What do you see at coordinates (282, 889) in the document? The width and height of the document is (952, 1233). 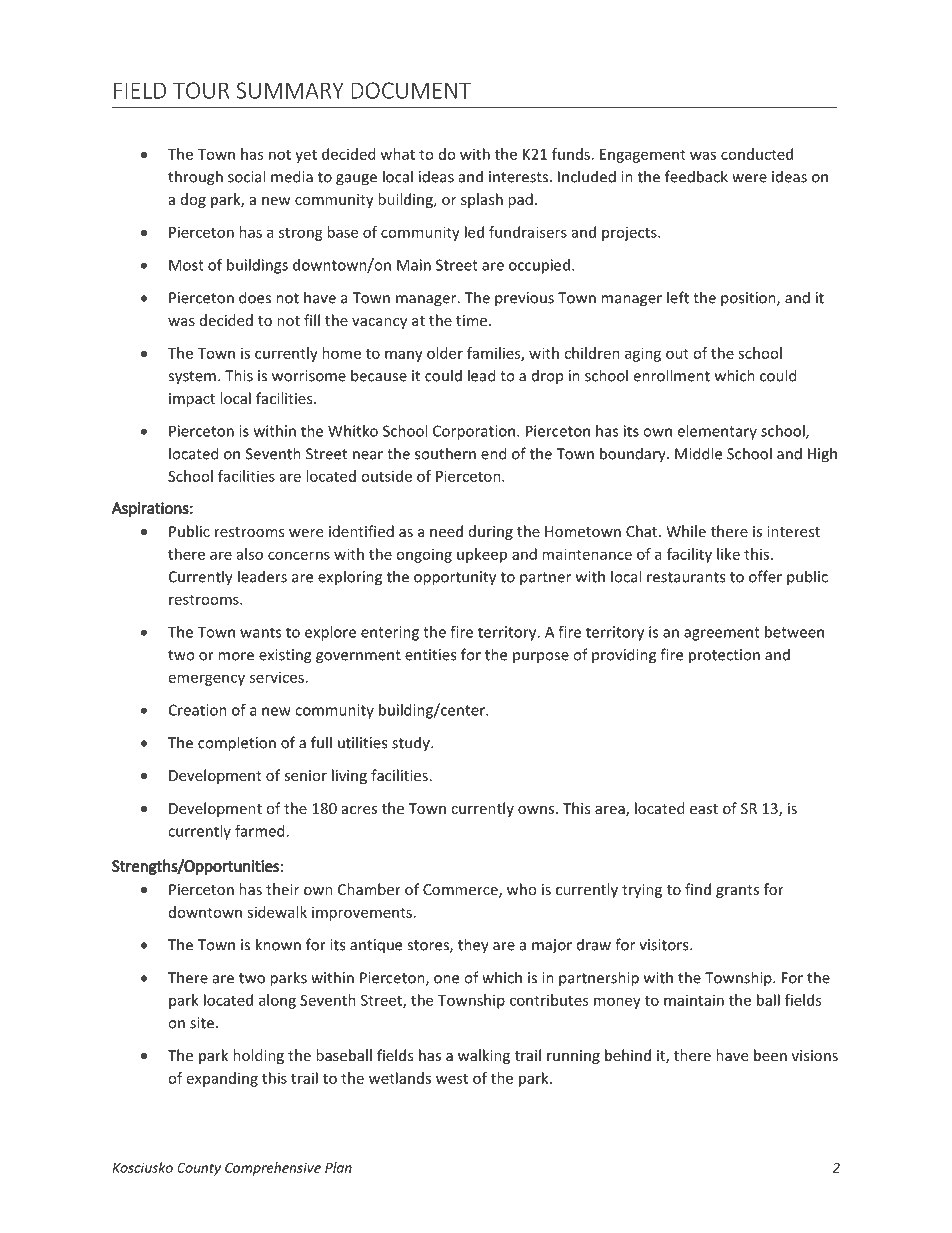 I see `their` at bounding box center [282, 889].
